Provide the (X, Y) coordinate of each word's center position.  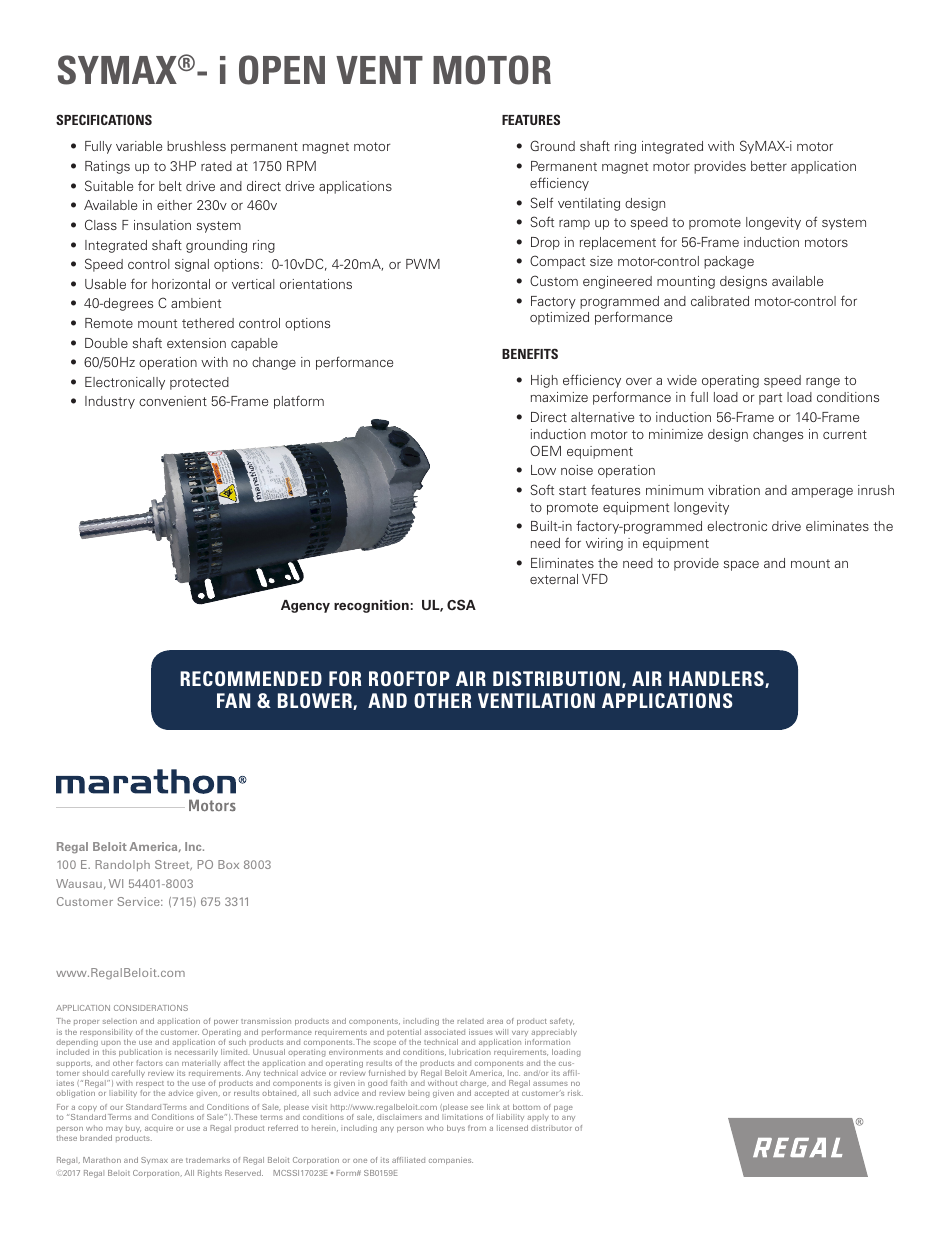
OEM (545, 450)
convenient (173, 401)
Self (542, 202)
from (477, 1128)
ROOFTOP (409, 678)
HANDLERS (717, 679)
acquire (159, 1128)
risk (575, 1093)
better (769, 166)
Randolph (122, 865)
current (845, 434)
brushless (196, 146)
